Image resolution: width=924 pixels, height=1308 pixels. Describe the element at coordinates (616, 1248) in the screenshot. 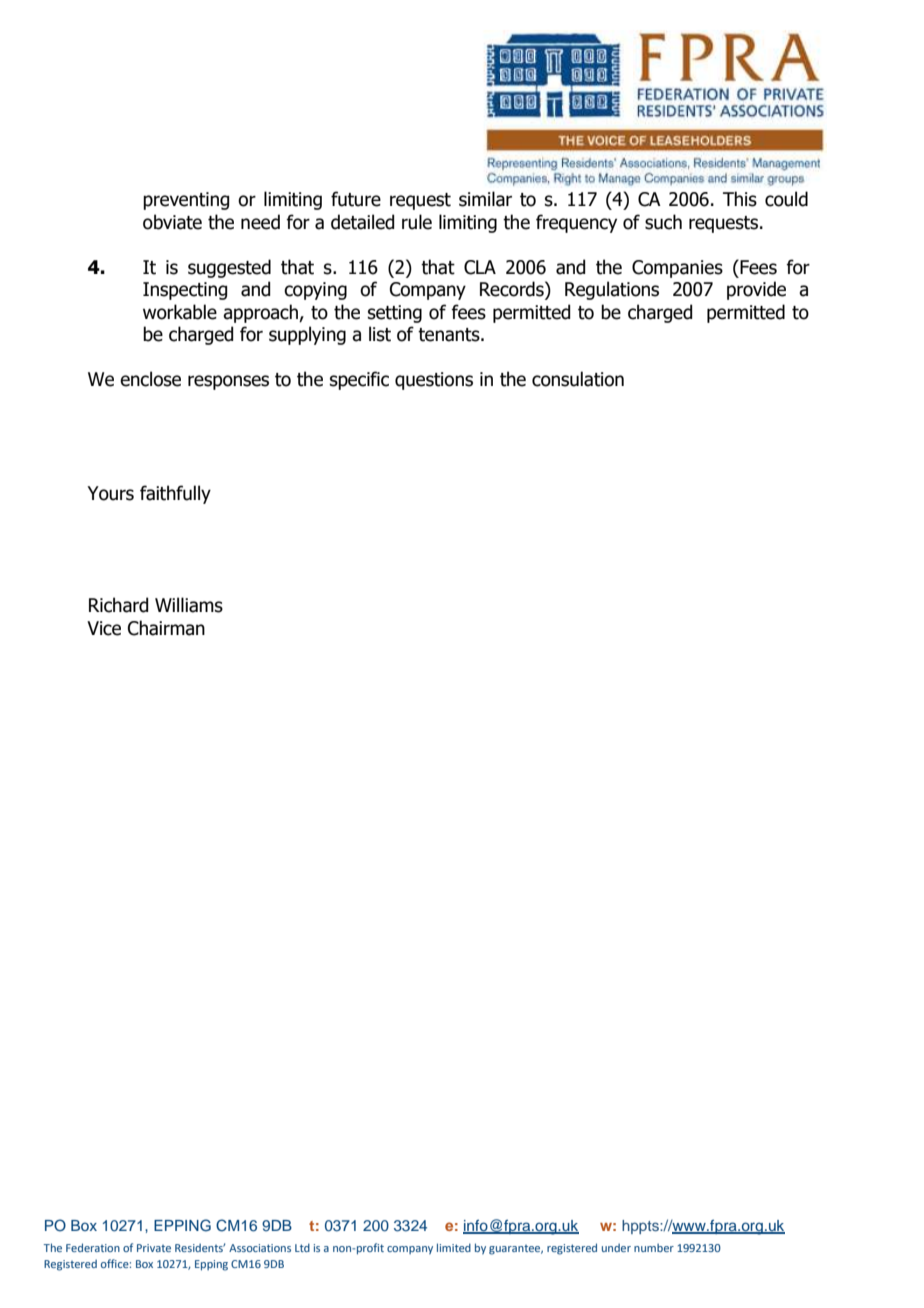

I see `under` at that location.
